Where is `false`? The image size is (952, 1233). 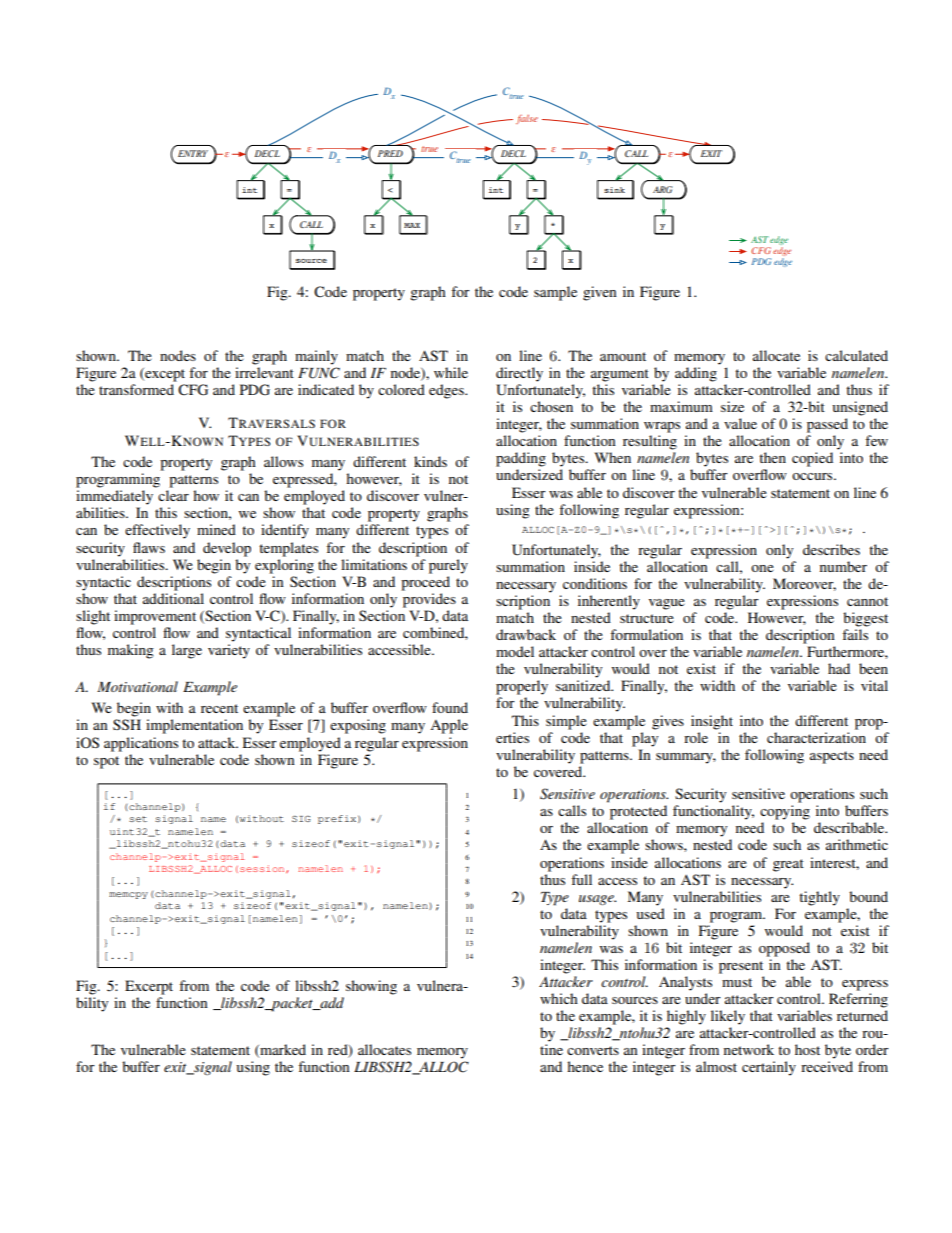
false is located at coordinates (527, 119).
